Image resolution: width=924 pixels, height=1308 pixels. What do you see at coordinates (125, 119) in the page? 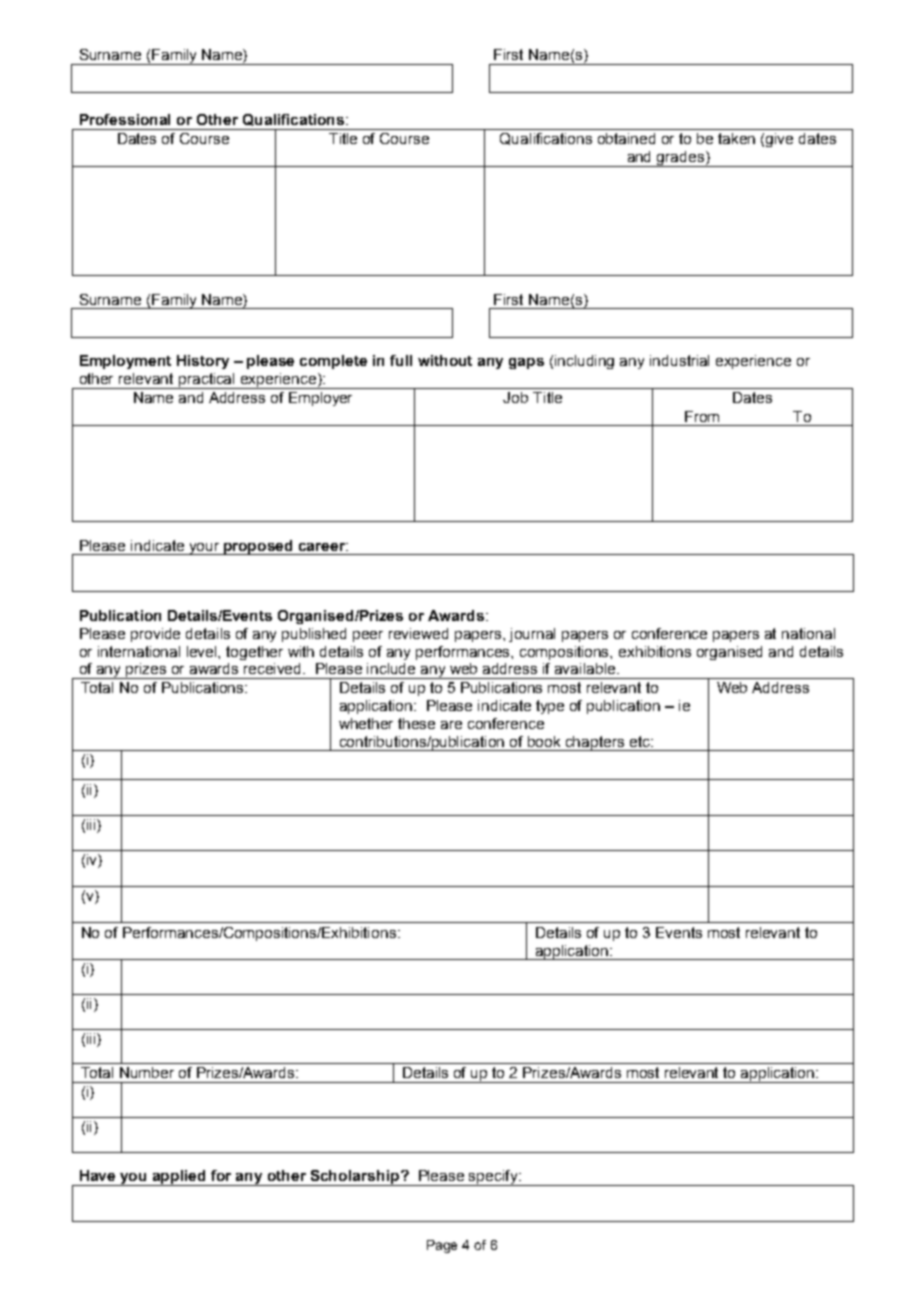
I see `Professional` at bounding box center [125, 119].
